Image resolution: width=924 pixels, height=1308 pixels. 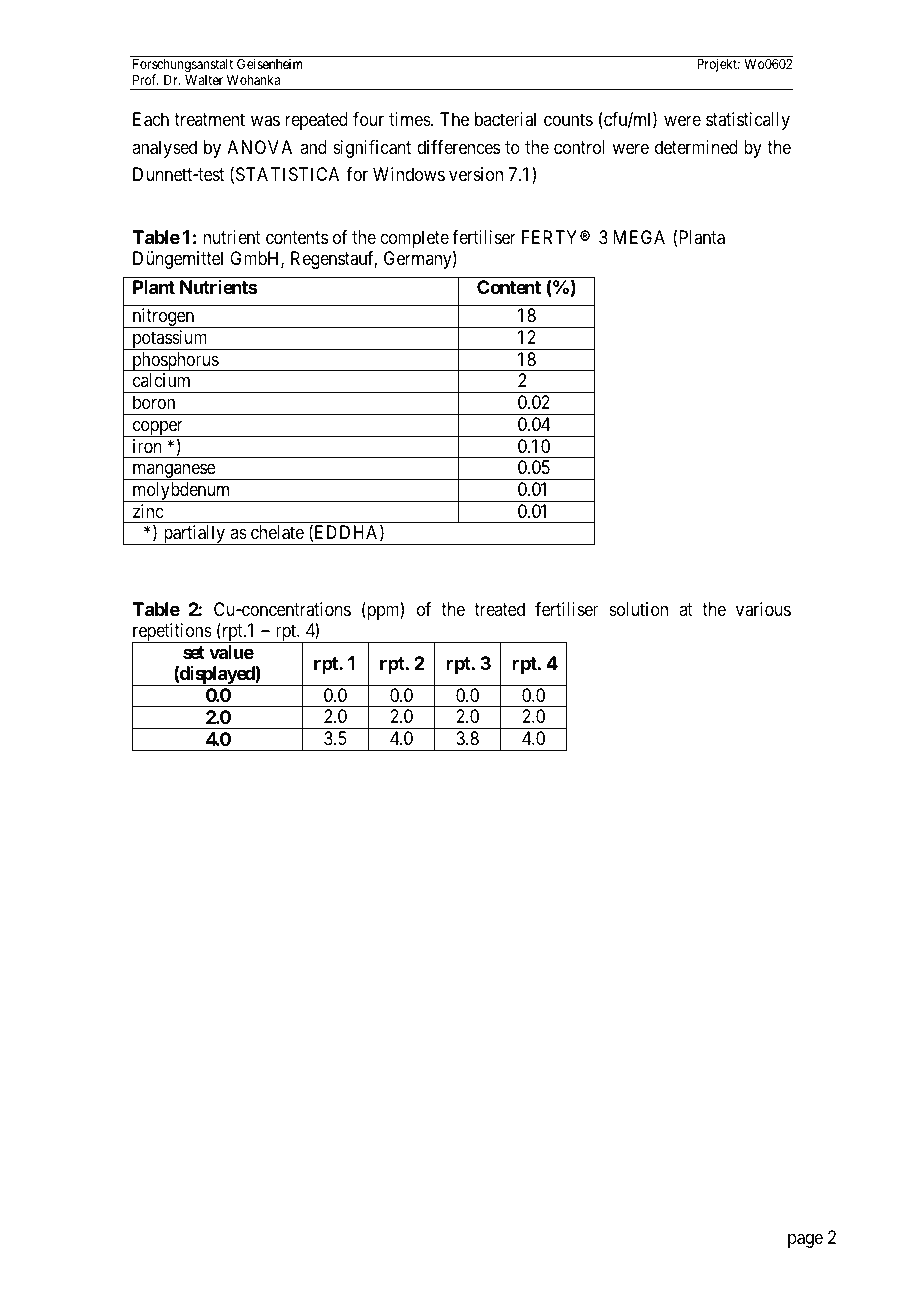 I want to click on treated, so click(x=499, y=609).
